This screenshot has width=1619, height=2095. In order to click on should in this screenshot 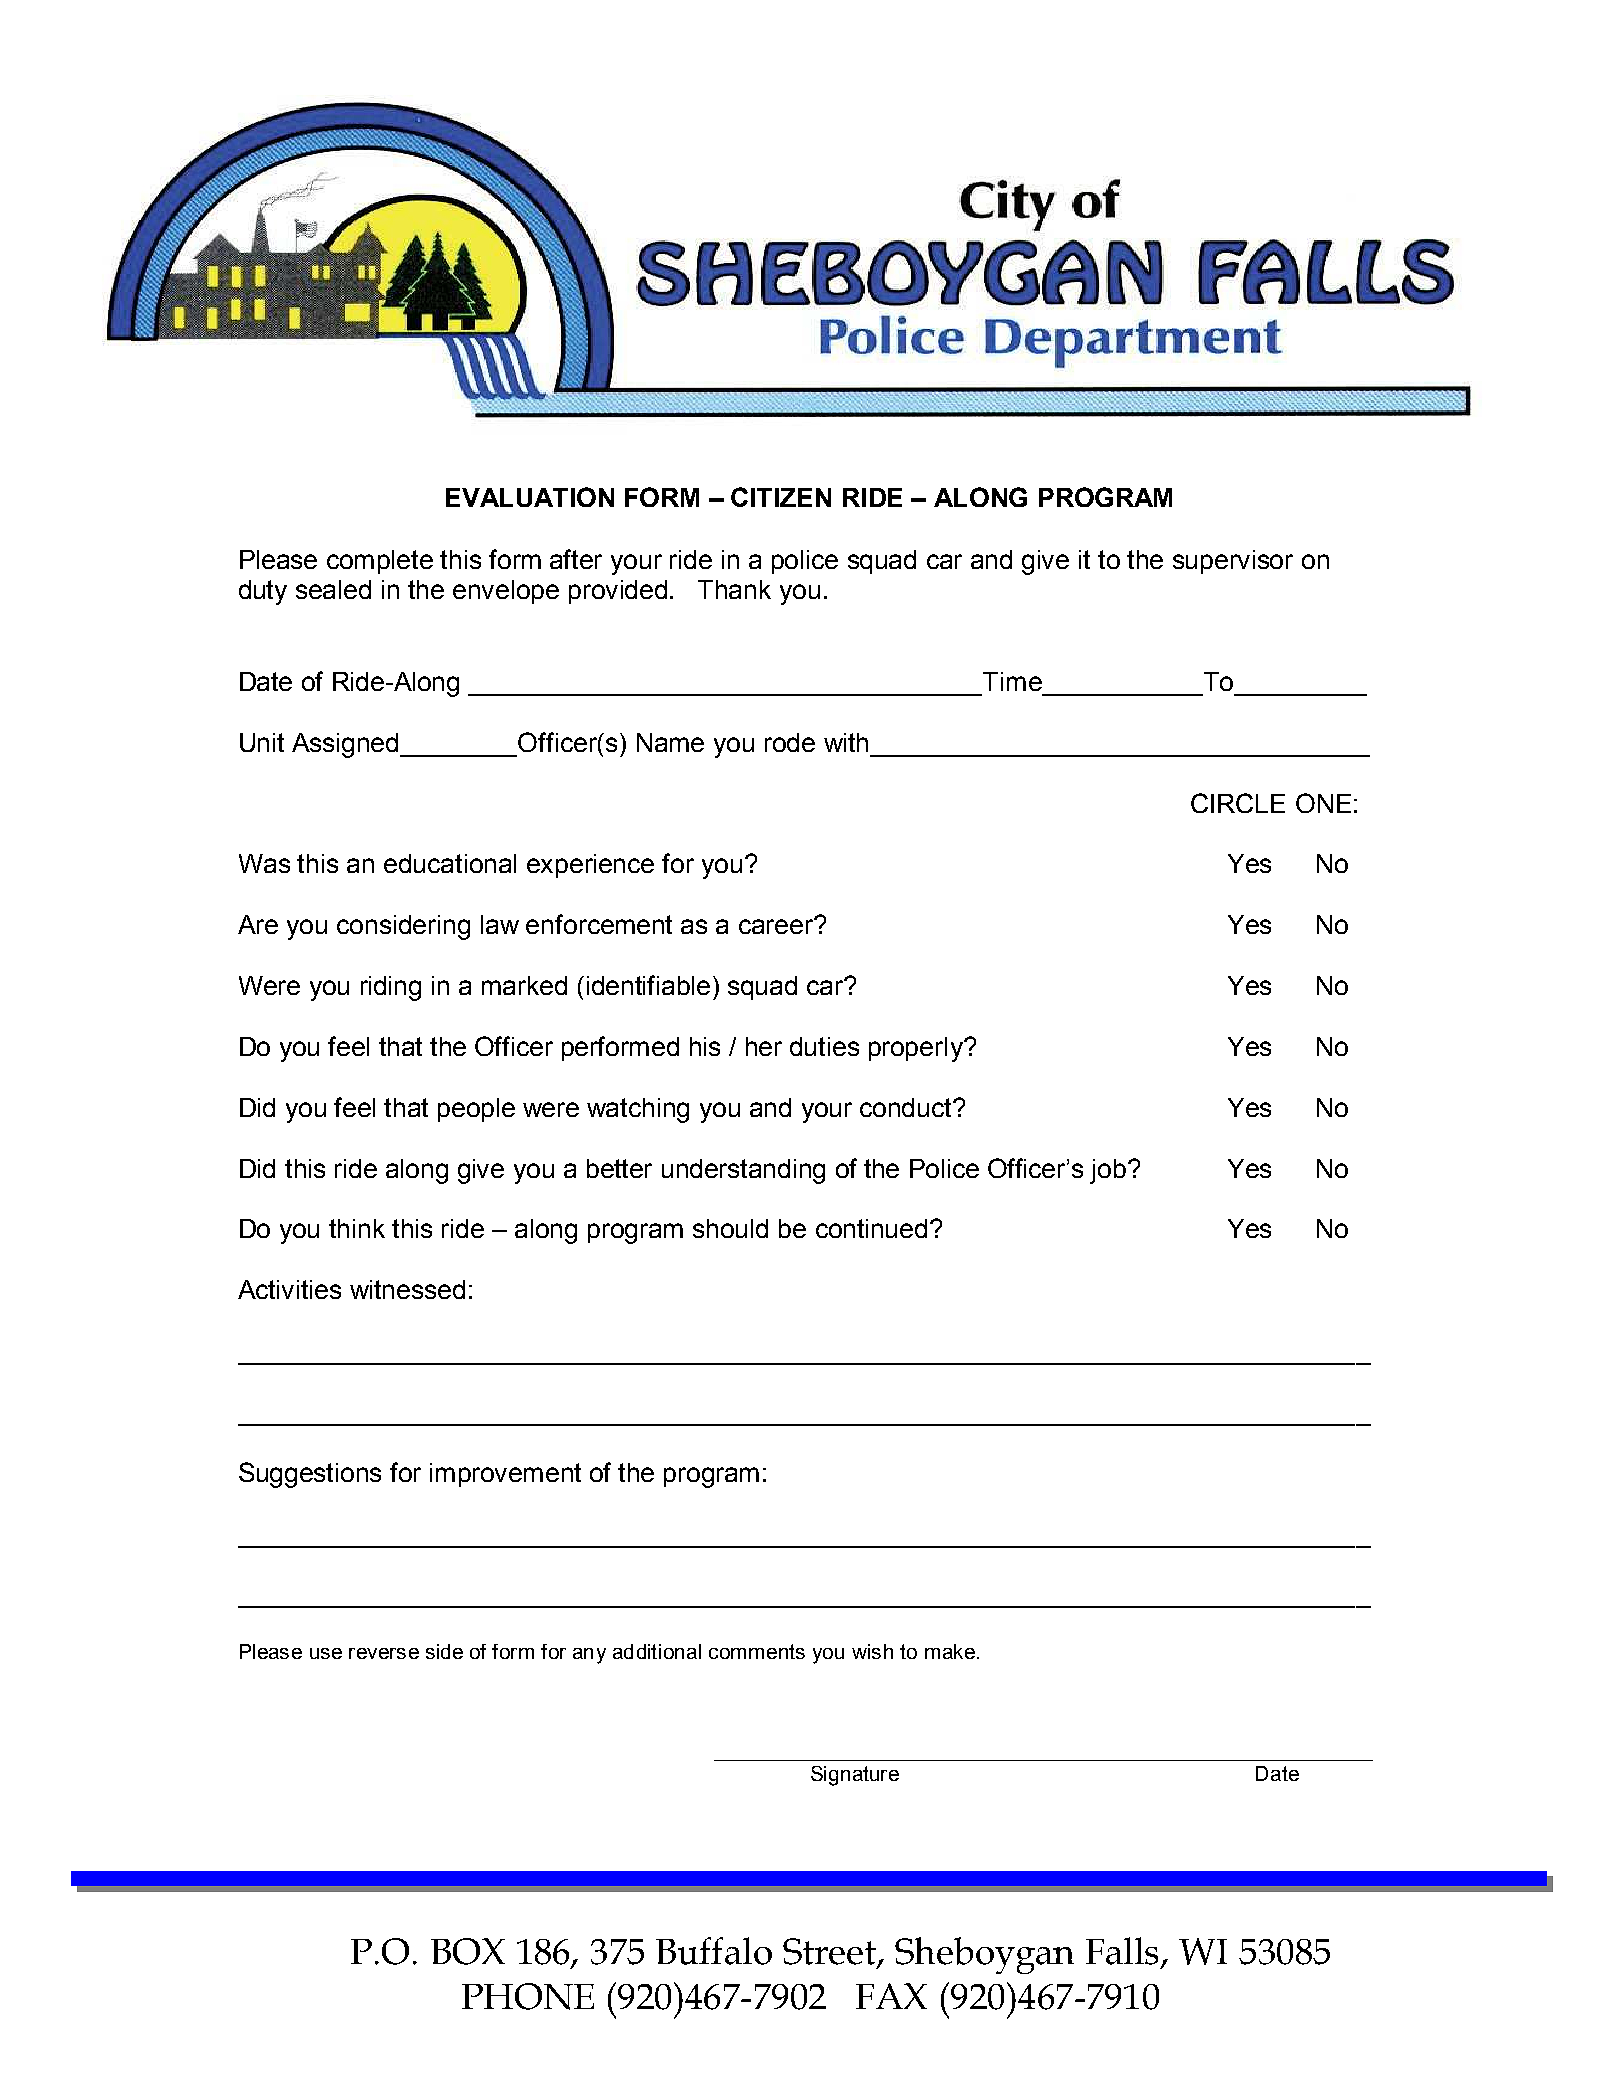, I will do `click(730, 1228)`.
